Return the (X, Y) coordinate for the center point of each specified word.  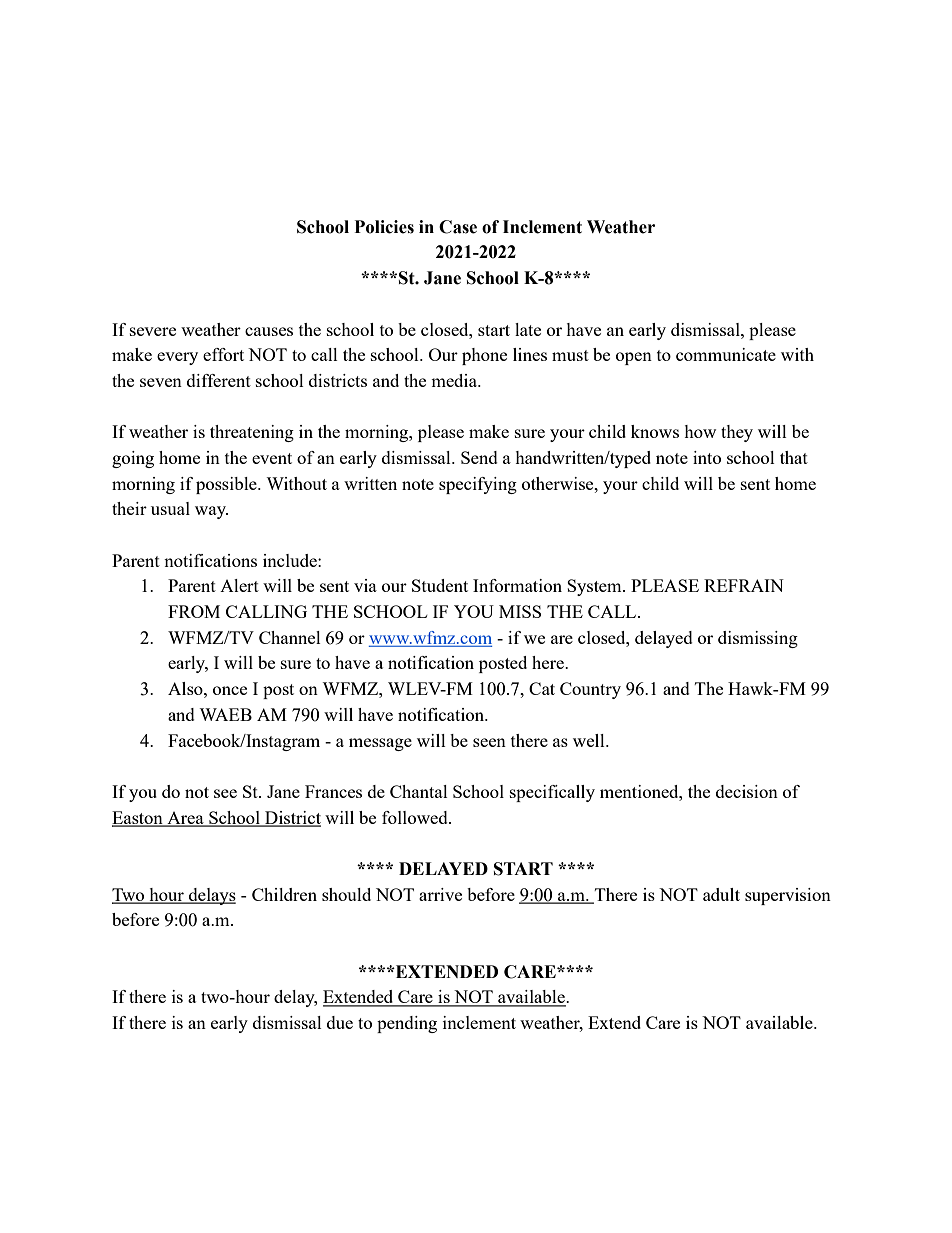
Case (458, 227)
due (340, 1022)
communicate (726, 354)
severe (153, 331)
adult (721, 894)
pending (407, 1024)
